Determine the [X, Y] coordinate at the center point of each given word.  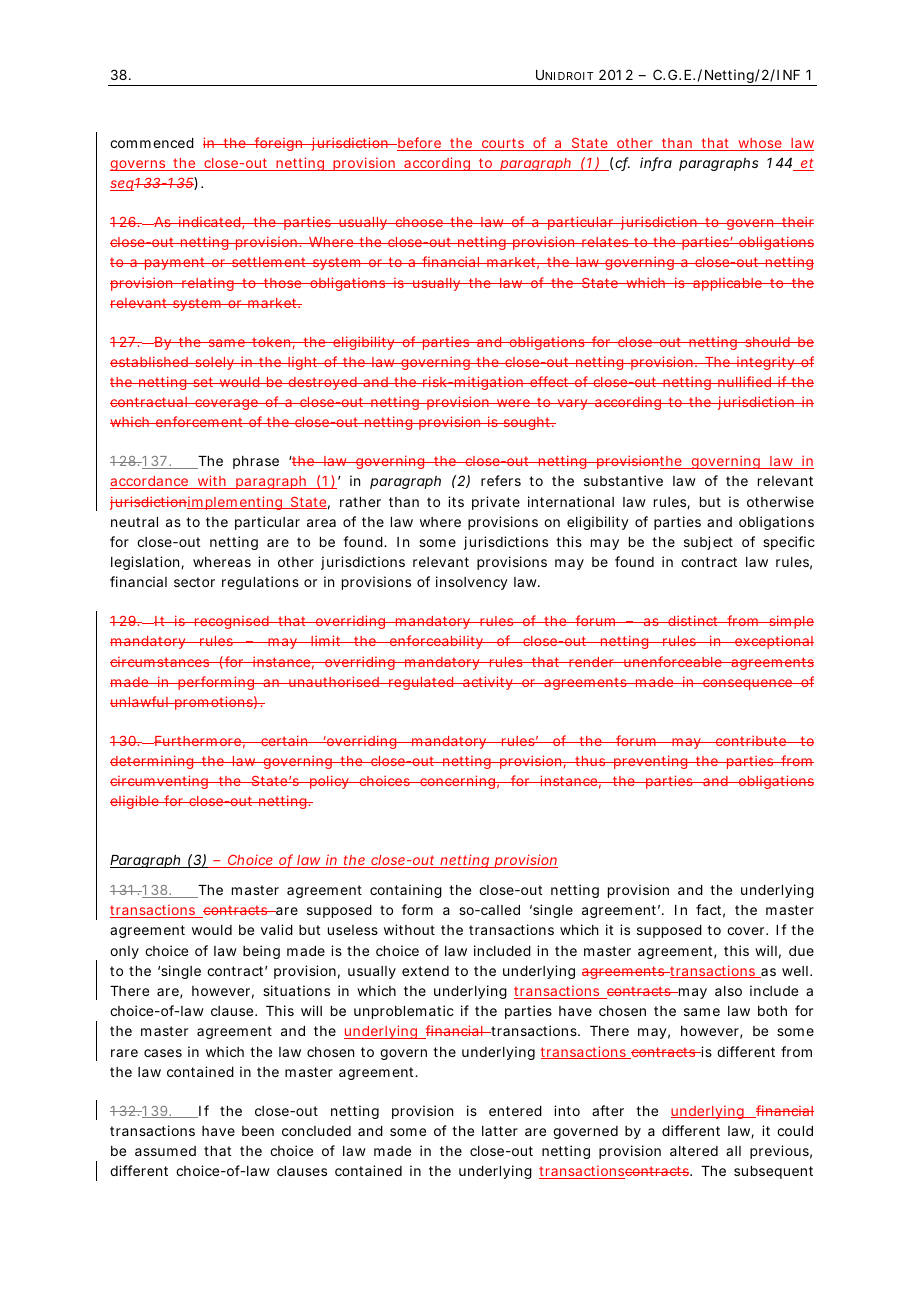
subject [708, 543]
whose [760, 144]
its [456, 501]
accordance [150, 482]
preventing [650, 762]
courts [502, 144]
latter [500, 1131]
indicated [209, 221]
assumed [165, 1151]
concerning [457, 782]
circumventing [160, 782]
